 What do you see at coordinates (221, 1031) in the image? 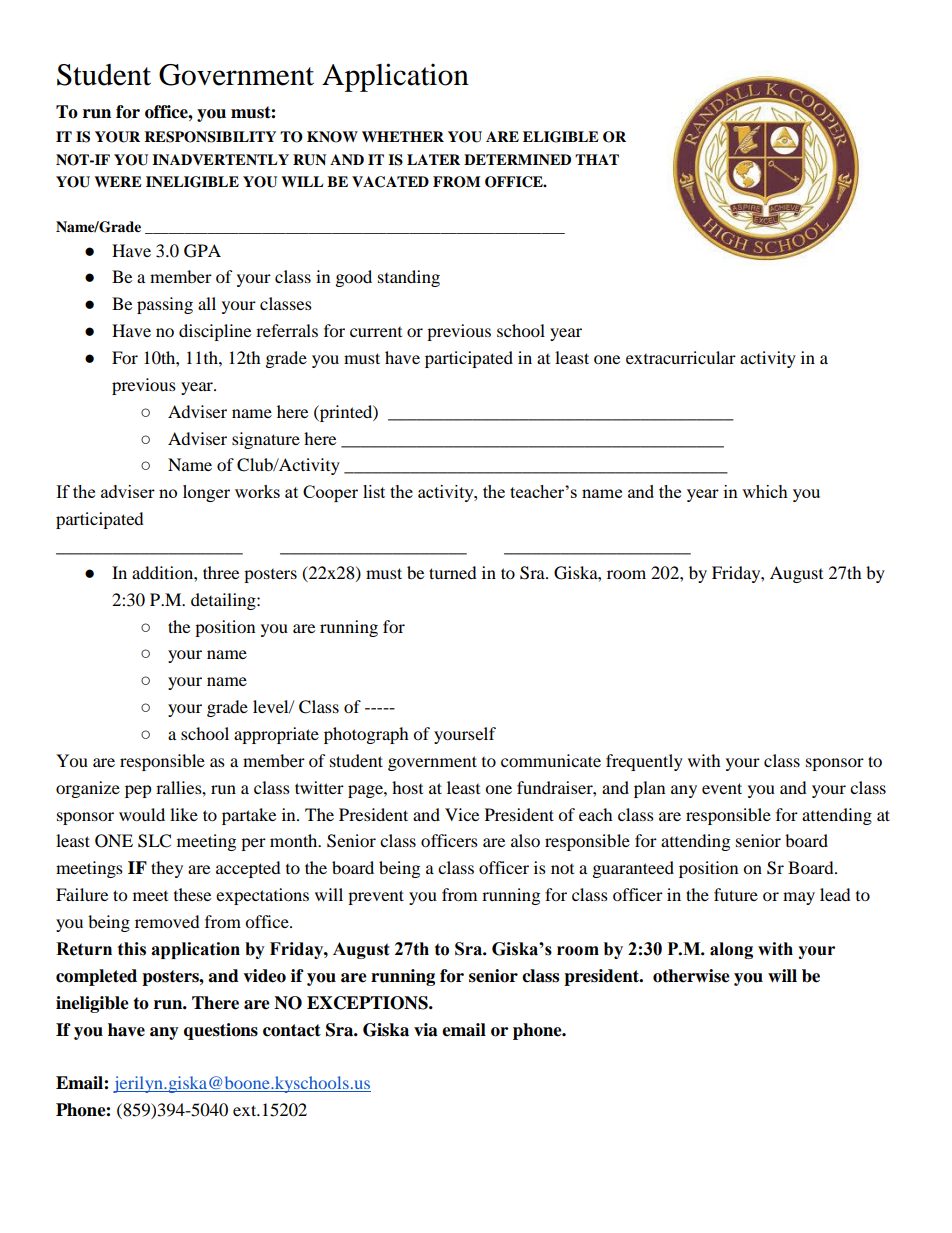
I see `questions` at bounding box center [221, 1031].
